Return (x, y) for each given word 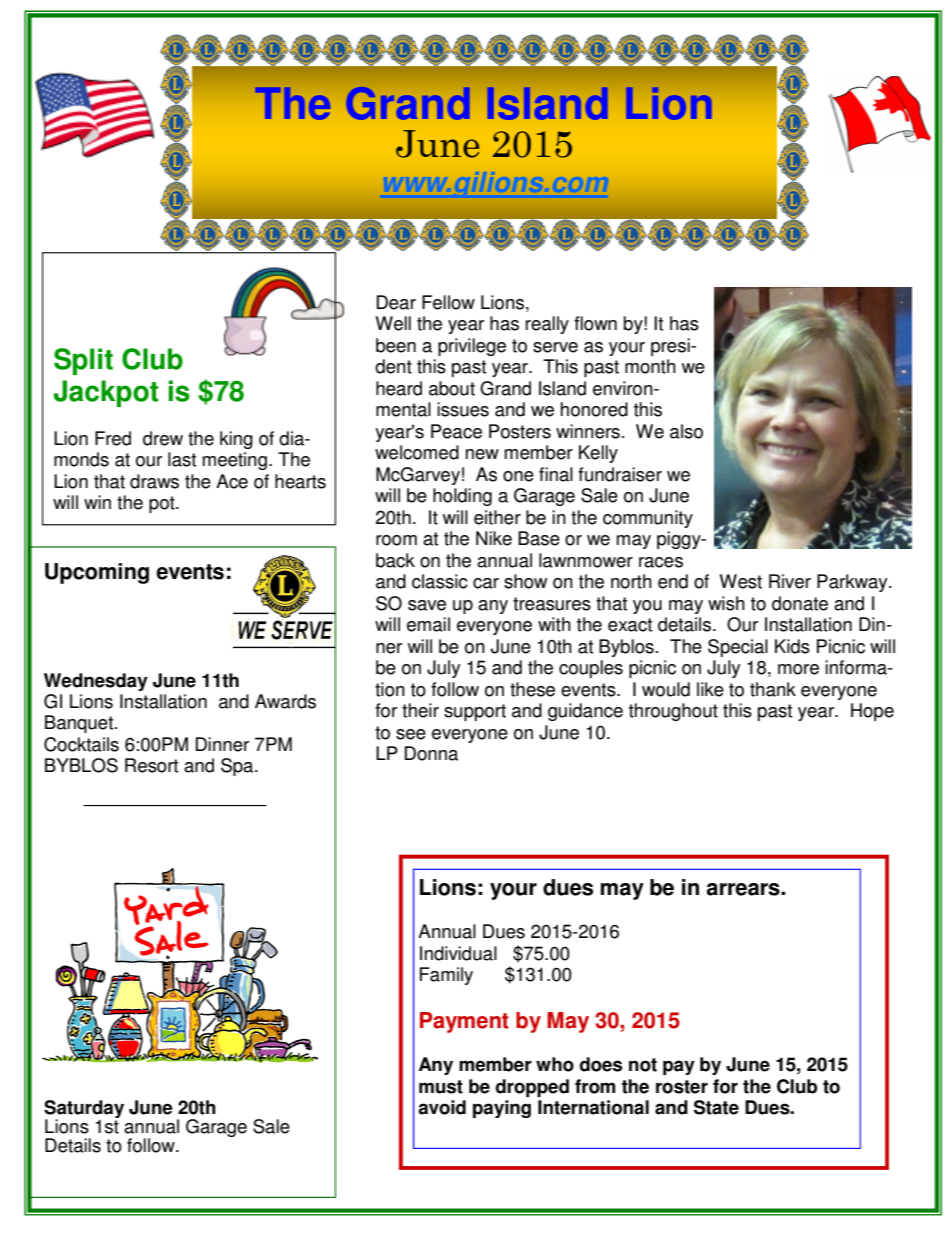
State (716, 1107)
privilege (472, 347)
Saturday (84, 1110)
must (441, 1087)
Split (83, 361)
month (650, 366)
